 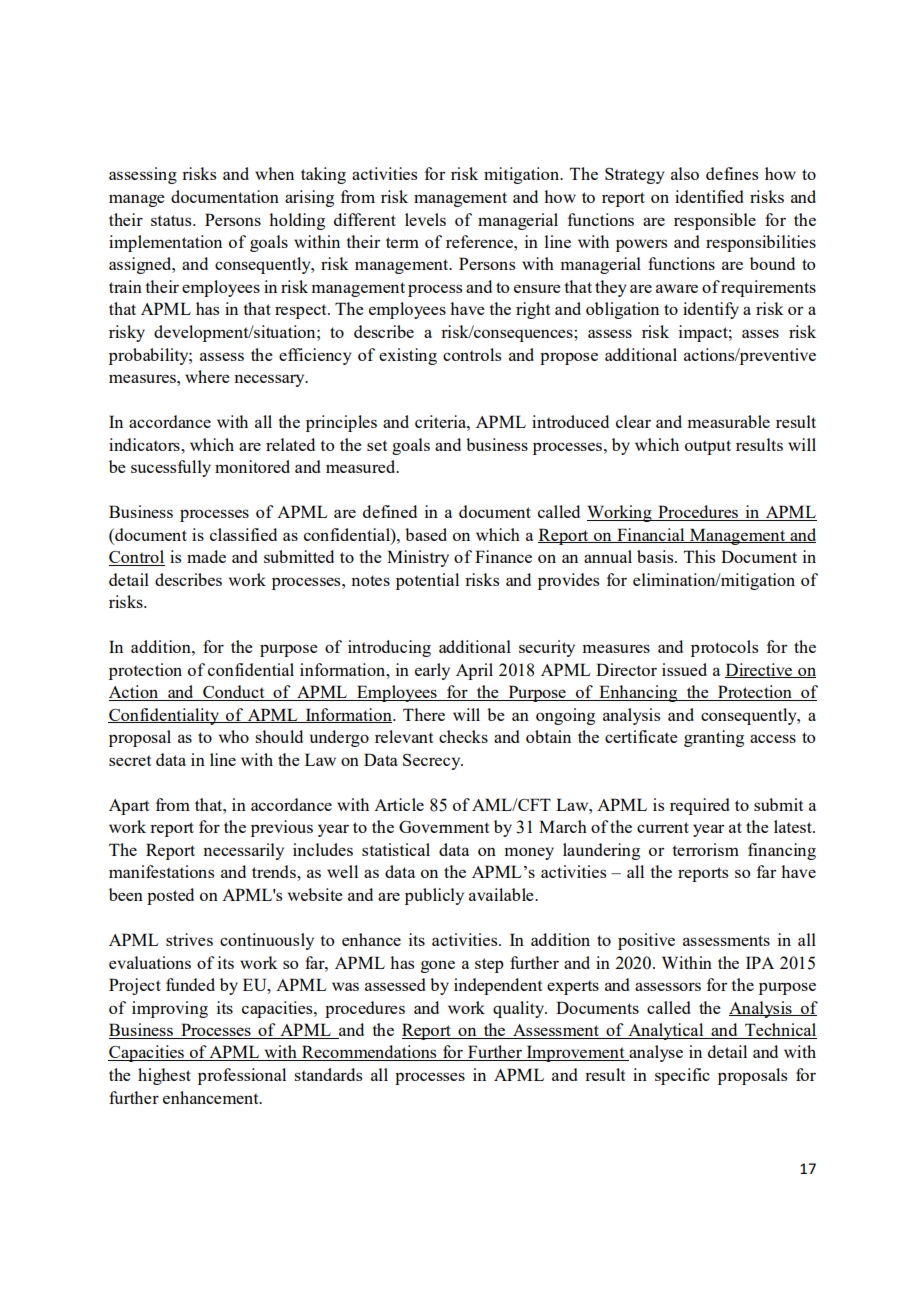 What do you see at coordinates (377, 445) in the screenshot?
I see `set` at bounding box center [377, 445].
